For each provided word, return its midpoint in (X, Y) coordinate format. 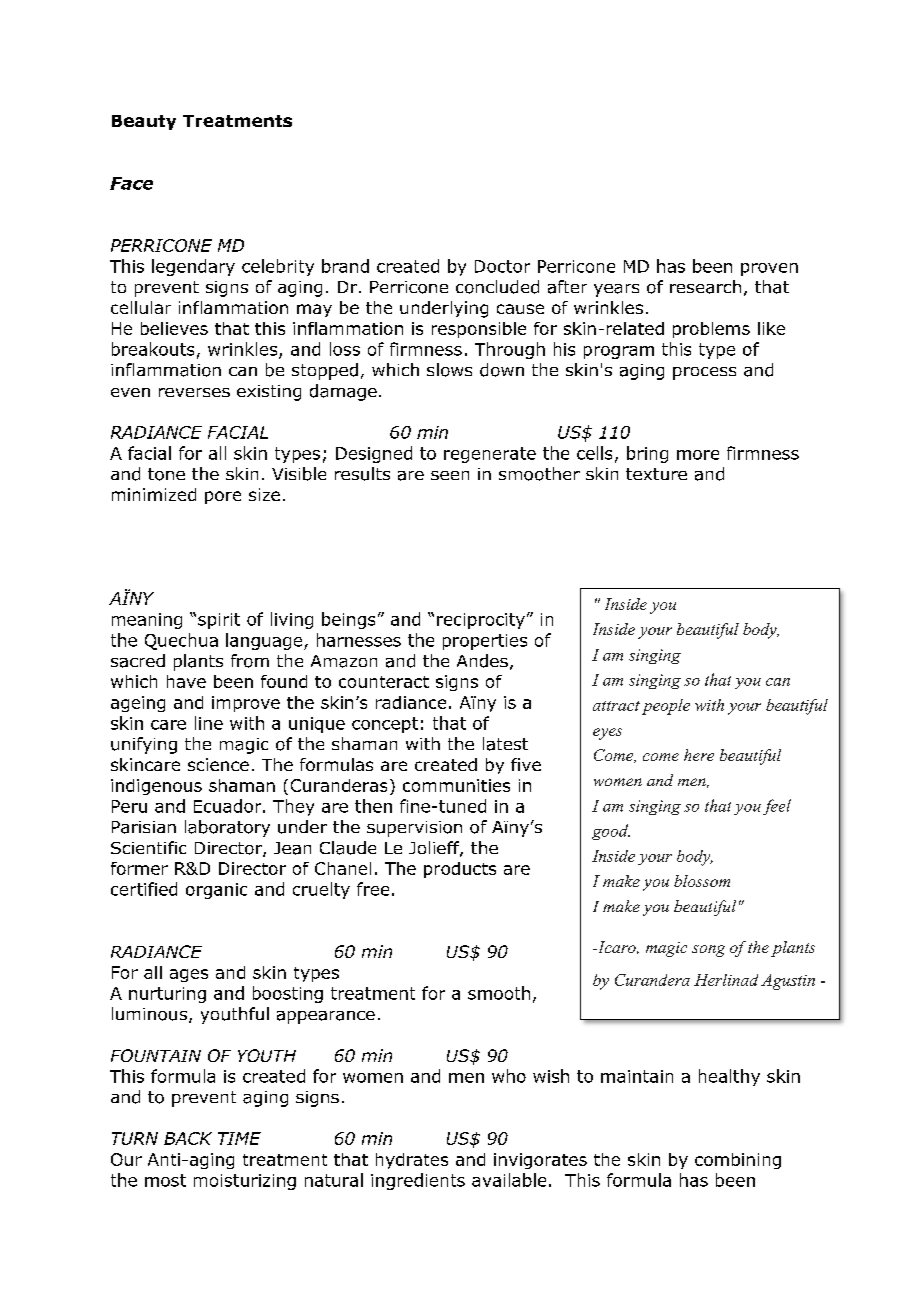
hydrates (412, 1161)
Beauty (144, 122)
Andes (482, 661)
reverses (194, 392)
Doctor (502, 266)
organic (216, 891)
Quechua (181, 641)
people (666, 707)
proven (769, 269)
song (708, 951)
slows (449, 370)
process (704, 373)
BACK (188, 1138)
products (460, 870)
